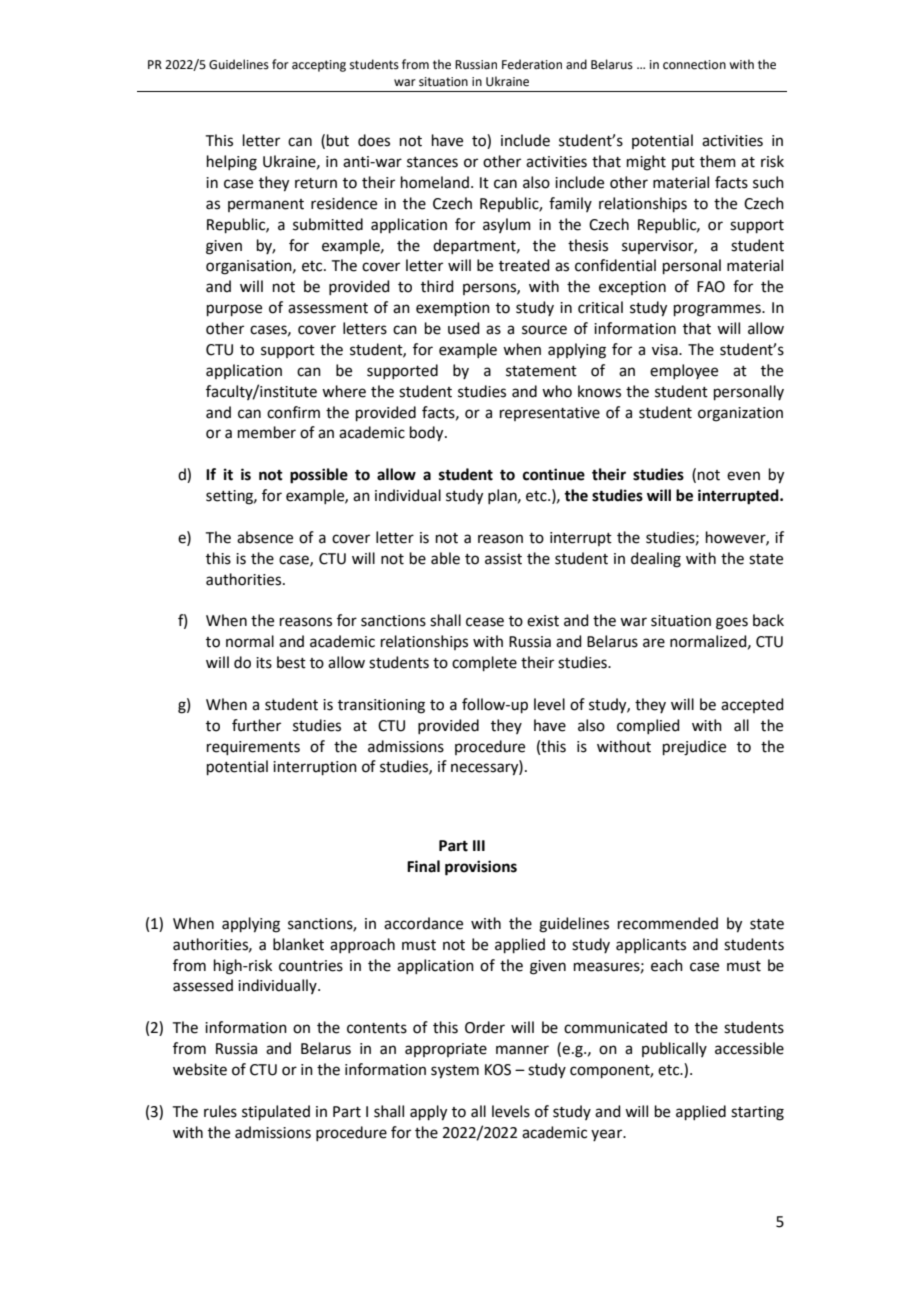 The width and height of the screenshot is (924, 1309). Describe the element at coordinates (267, 432) in the screenshot. I see `member` at that location.
